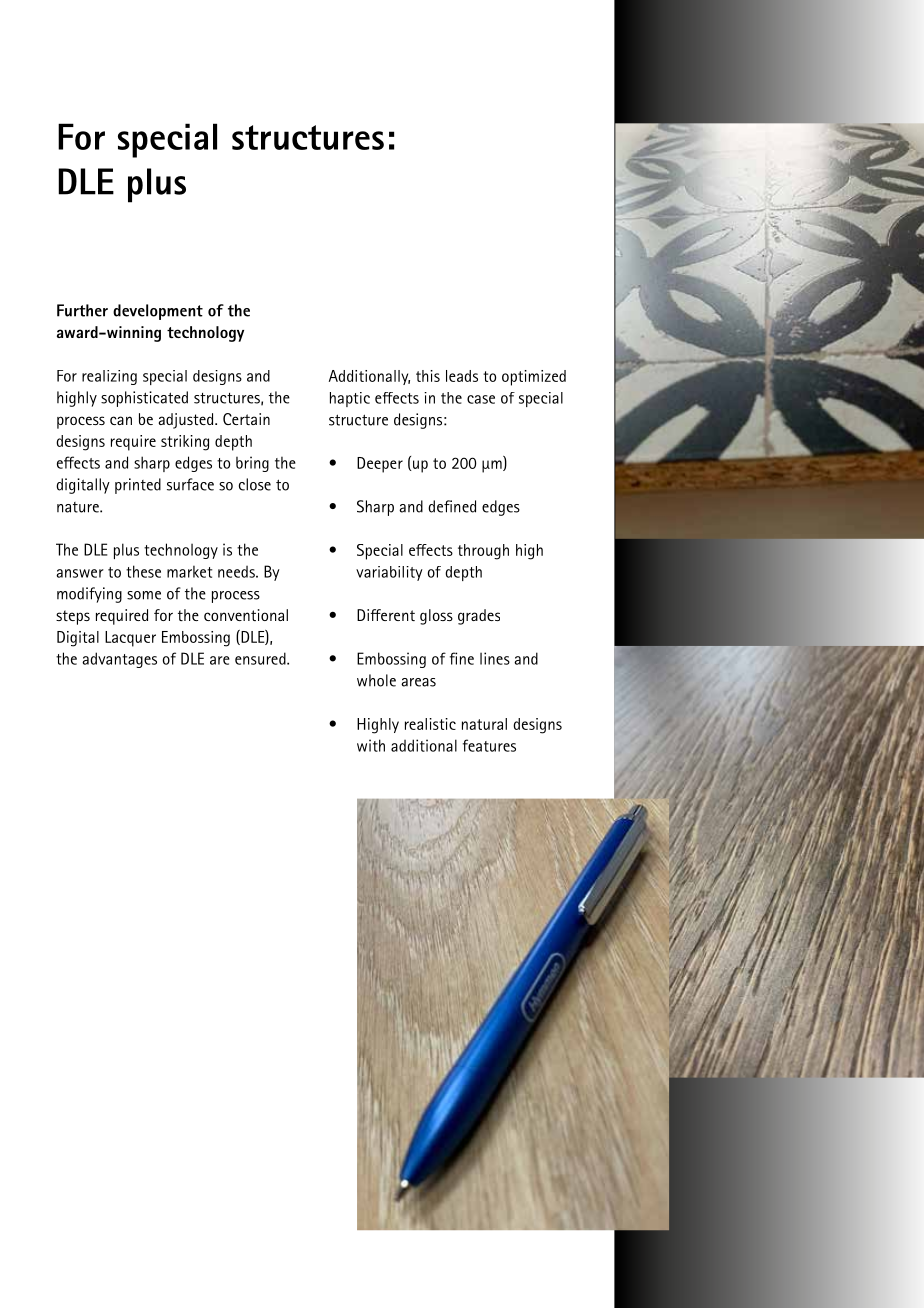  I want to click on haptic, so click(350, 399).
